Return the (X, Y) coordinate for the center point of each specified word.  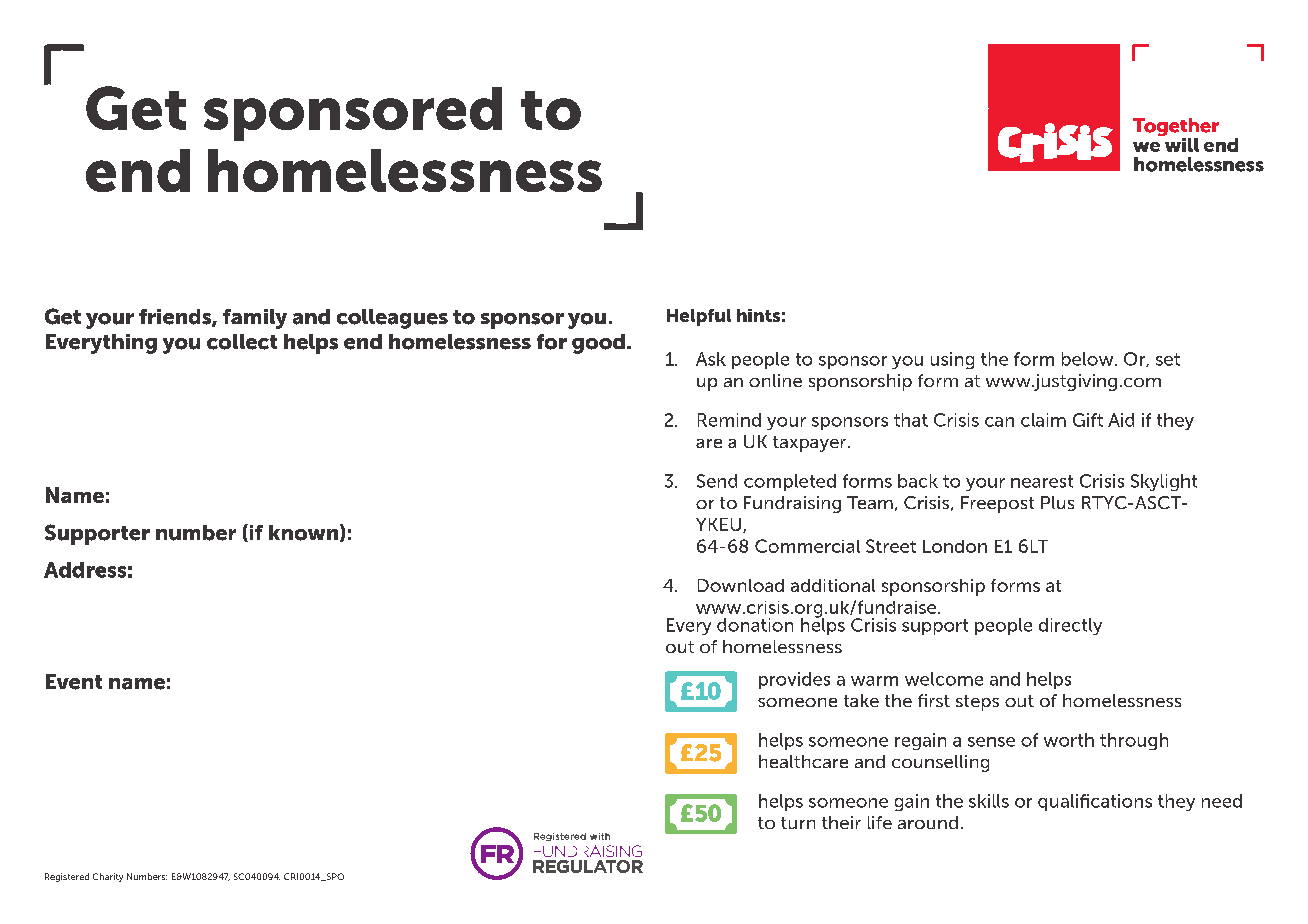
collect (242, 342)
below (1089, 359)
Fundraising (792, 504)
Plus (1057, 502)
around (928, 822)
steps (977, 703)
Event (74, 682)
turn (798, 823)
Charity (108, 877)
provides (794, 680)
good (598, 344)
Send (717, 481)
